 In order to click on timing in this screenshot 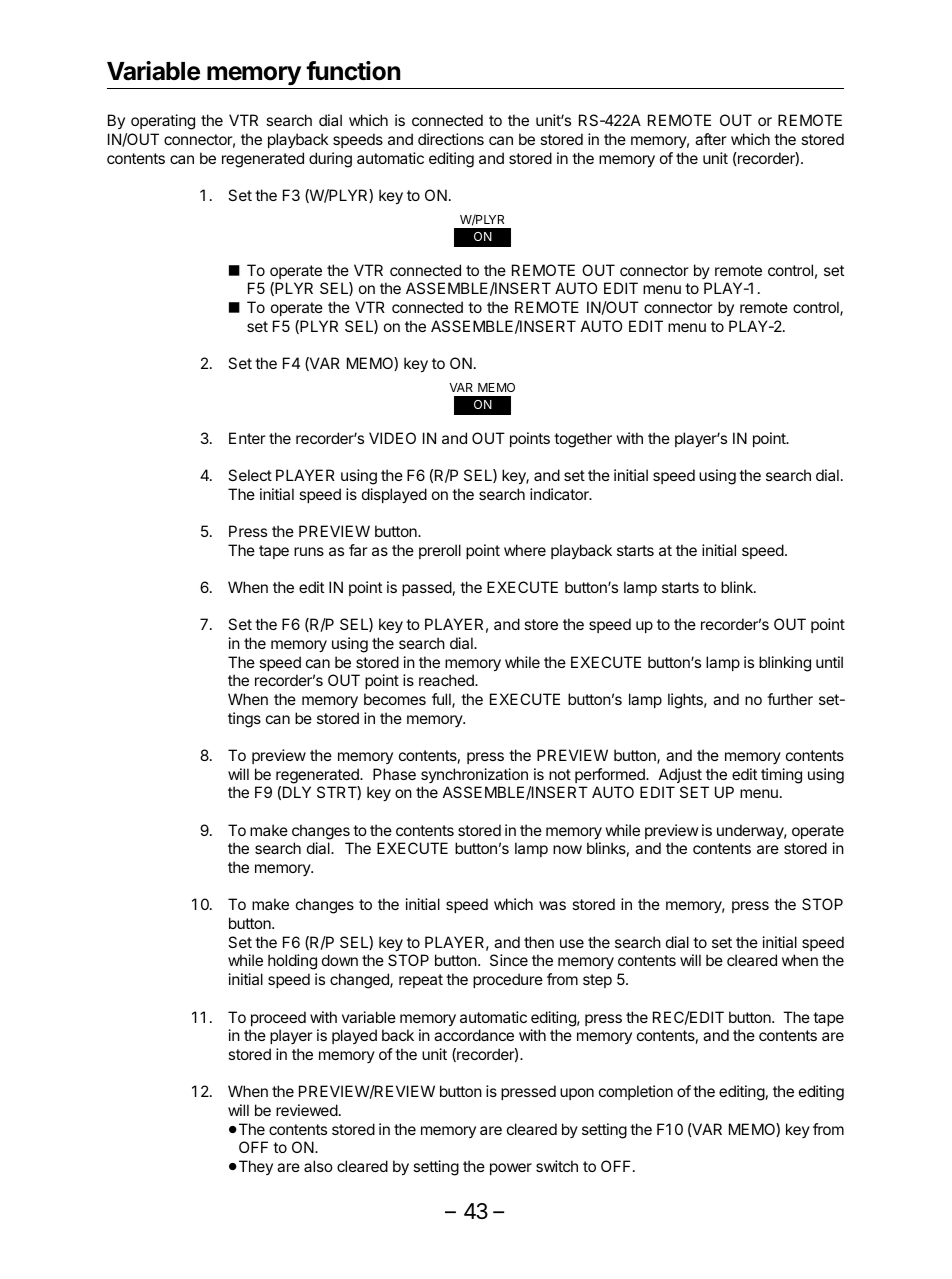, I will do `click(781, 776)`.
